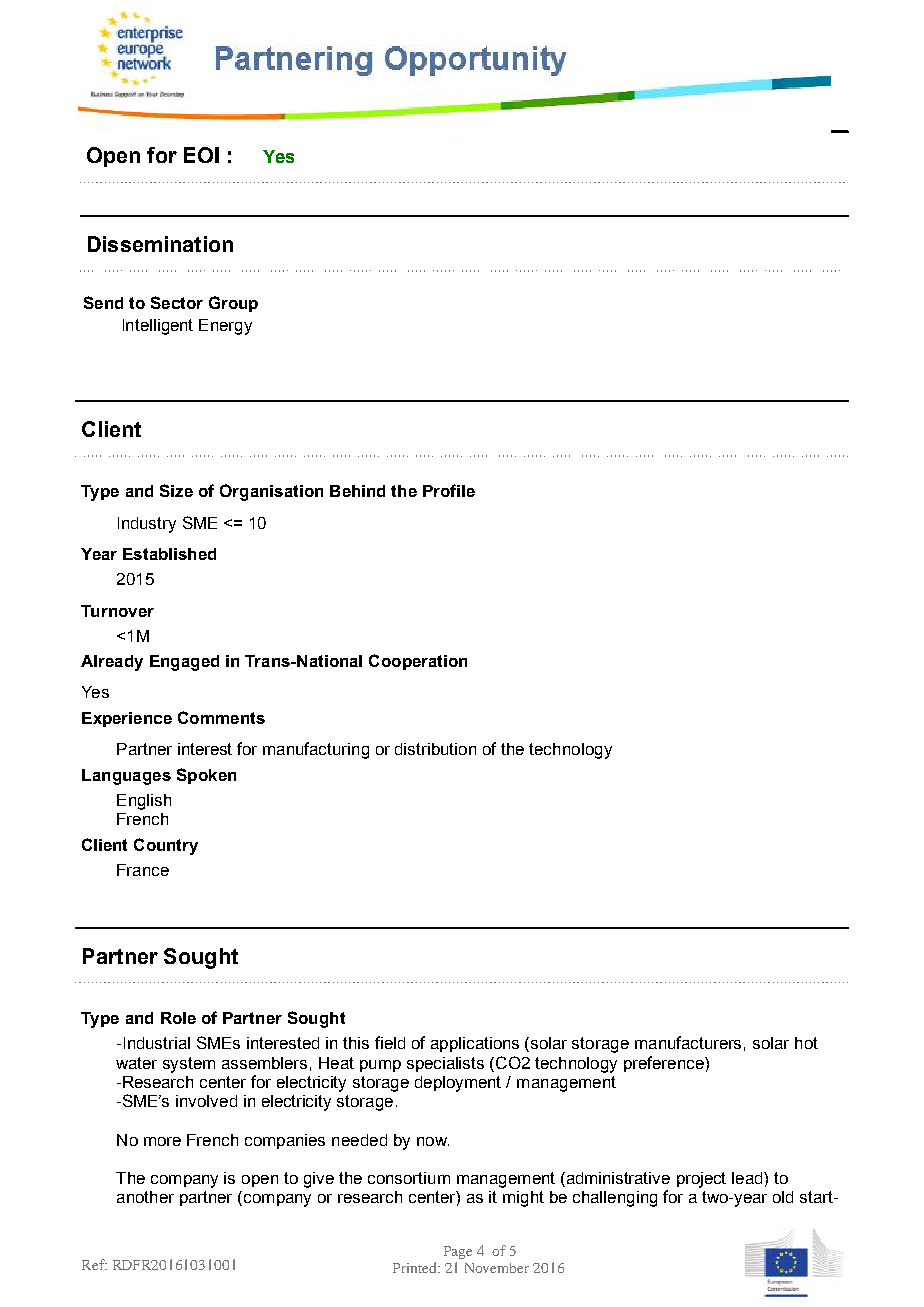  What do you see at coordinates (458, 1252) in the screenshot?
I see `Page` at bounding box center [458, 1252].
